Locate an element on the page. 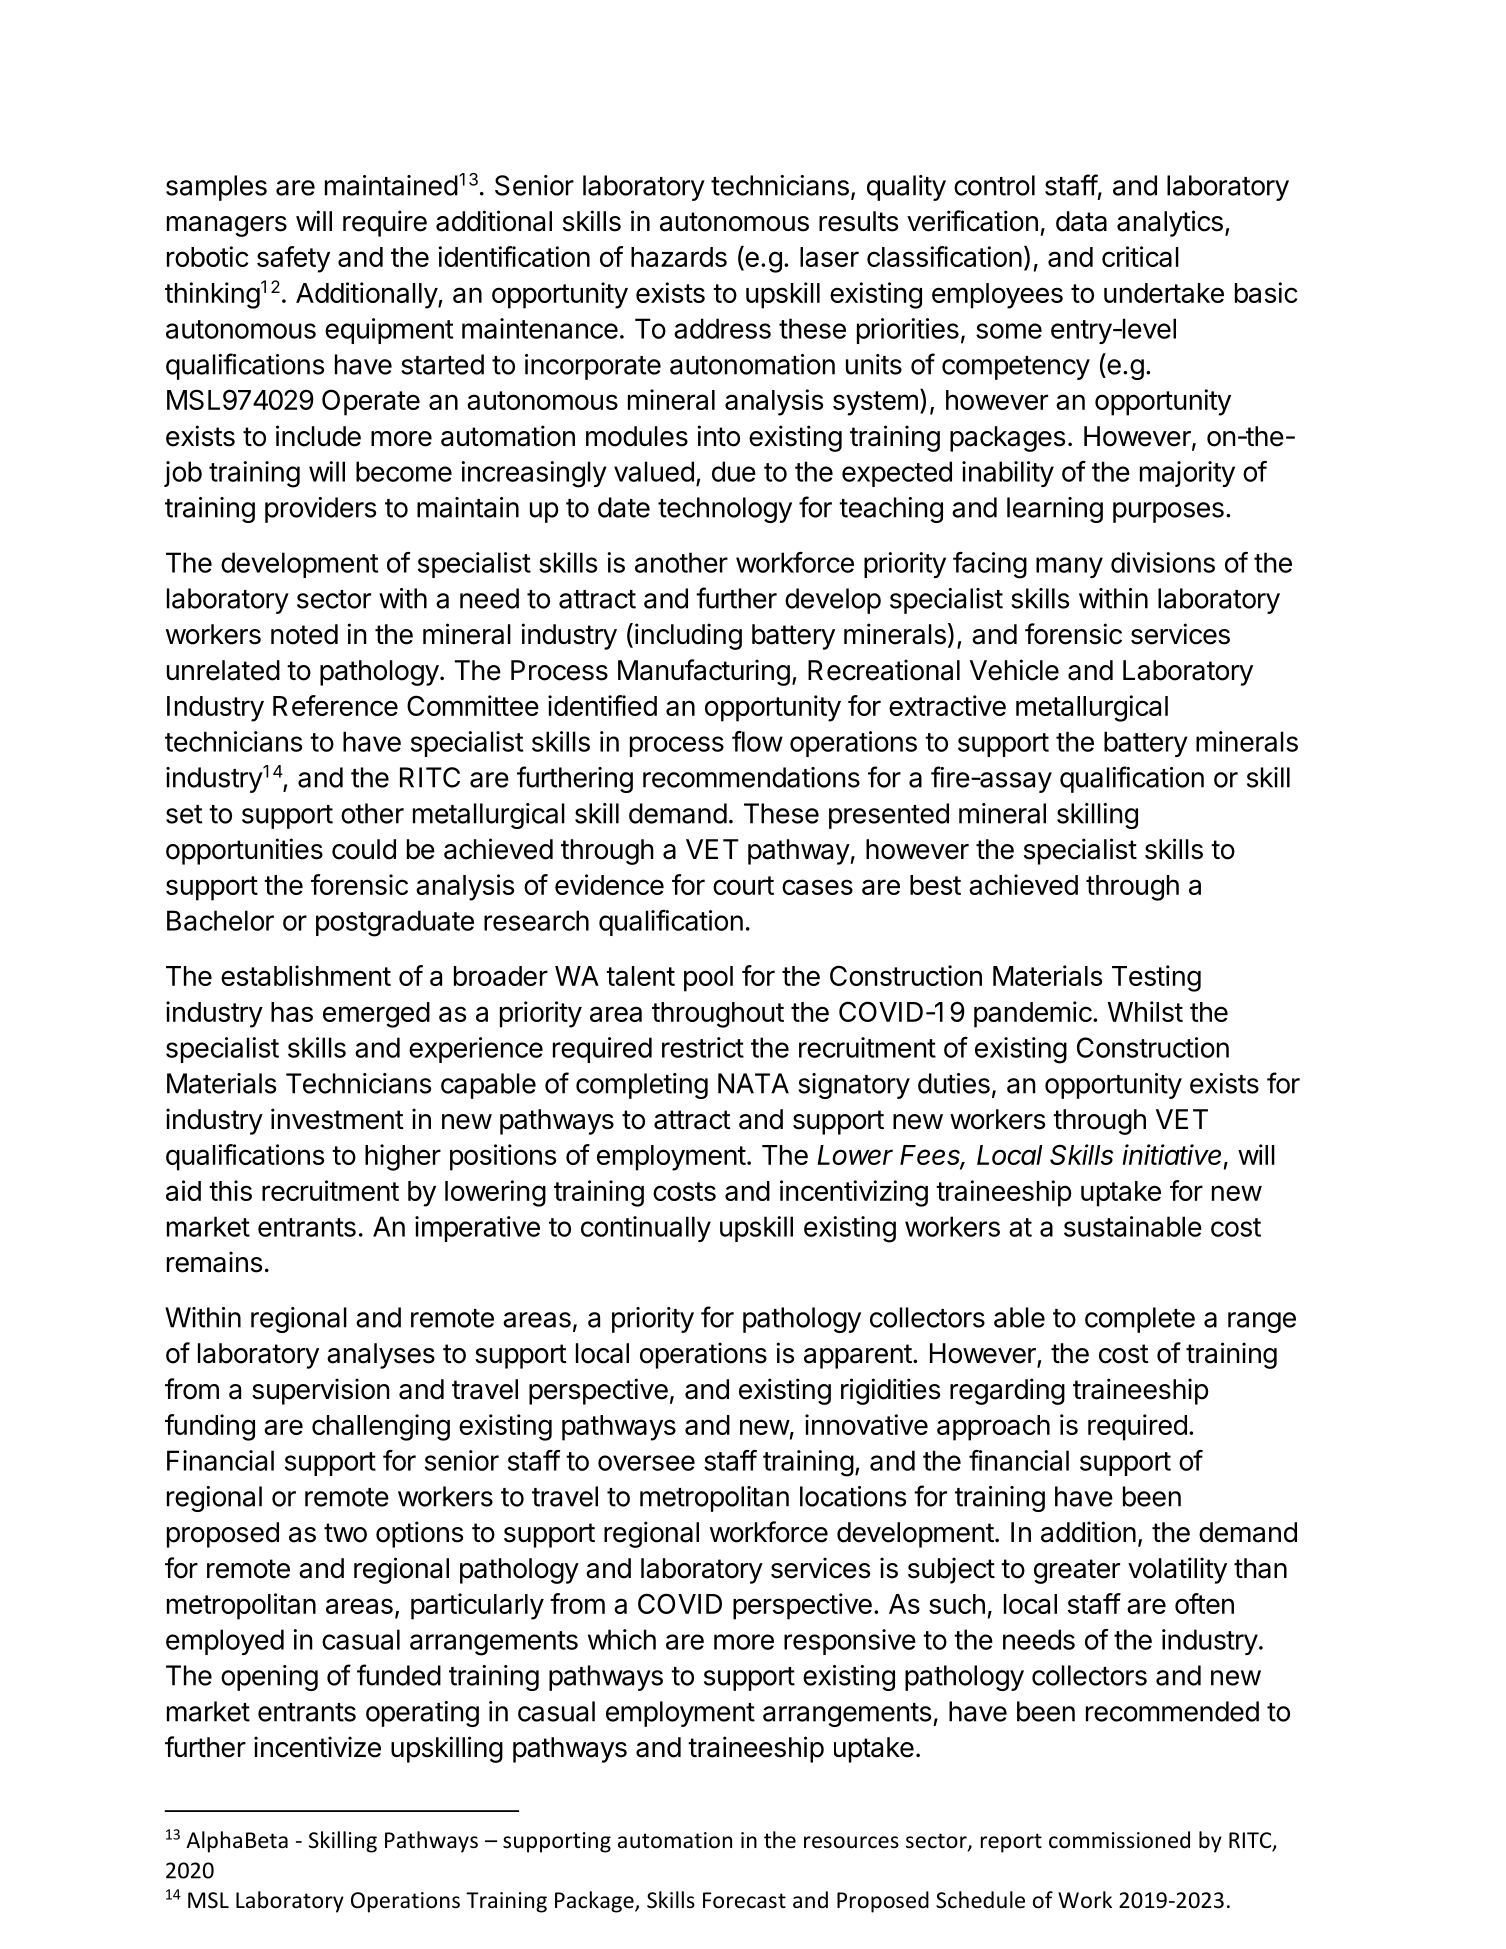 This page has height=1949, width=1506. safety is located at coordinates (293, 259).
